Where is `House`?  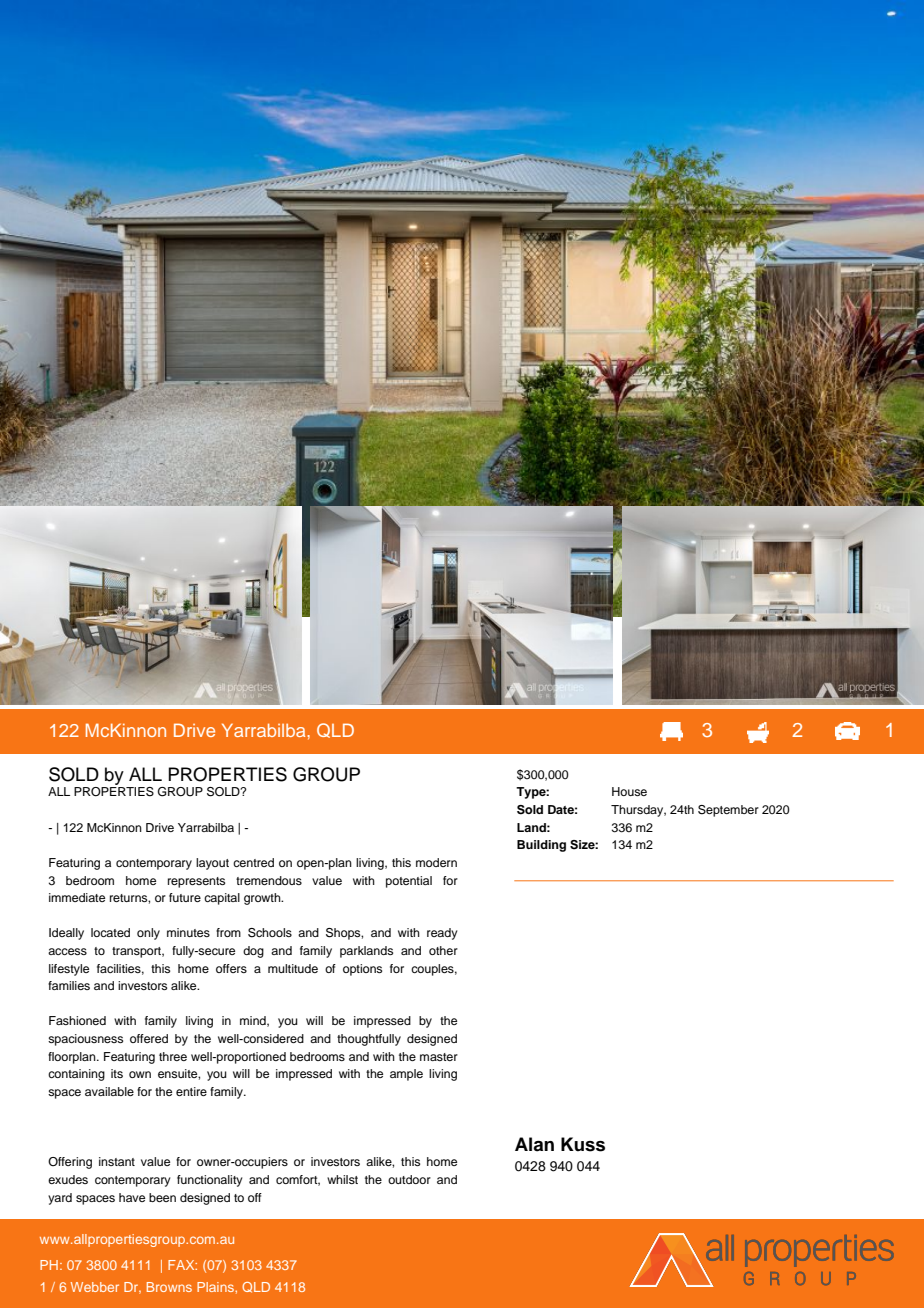 House is located at coordinates (629, 791).
